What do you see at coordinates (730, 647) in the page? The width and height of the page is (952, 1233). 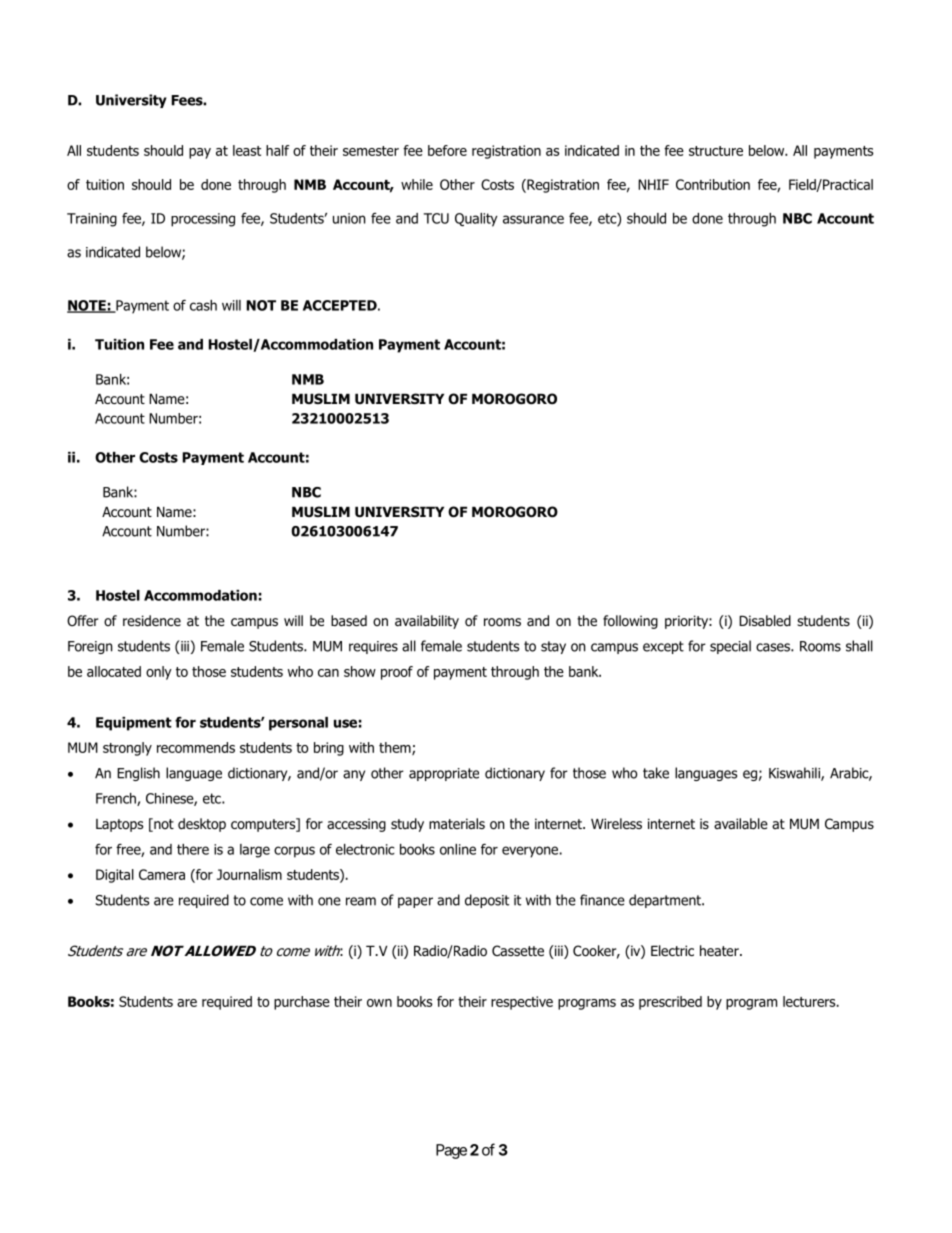 I see `special` at bounding box center [730, 647].
